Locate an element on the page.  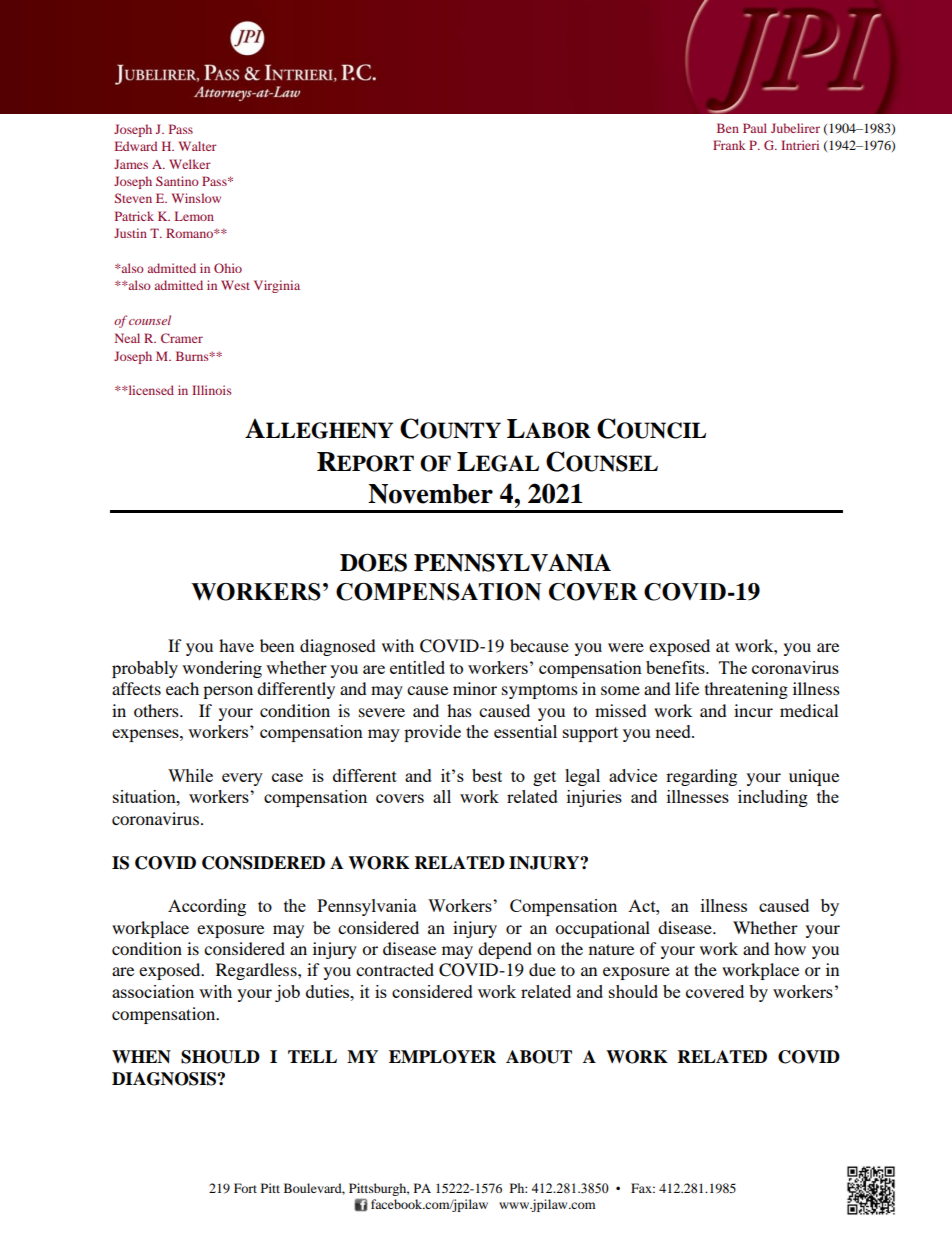
were is located at coordinates (626, 647).
